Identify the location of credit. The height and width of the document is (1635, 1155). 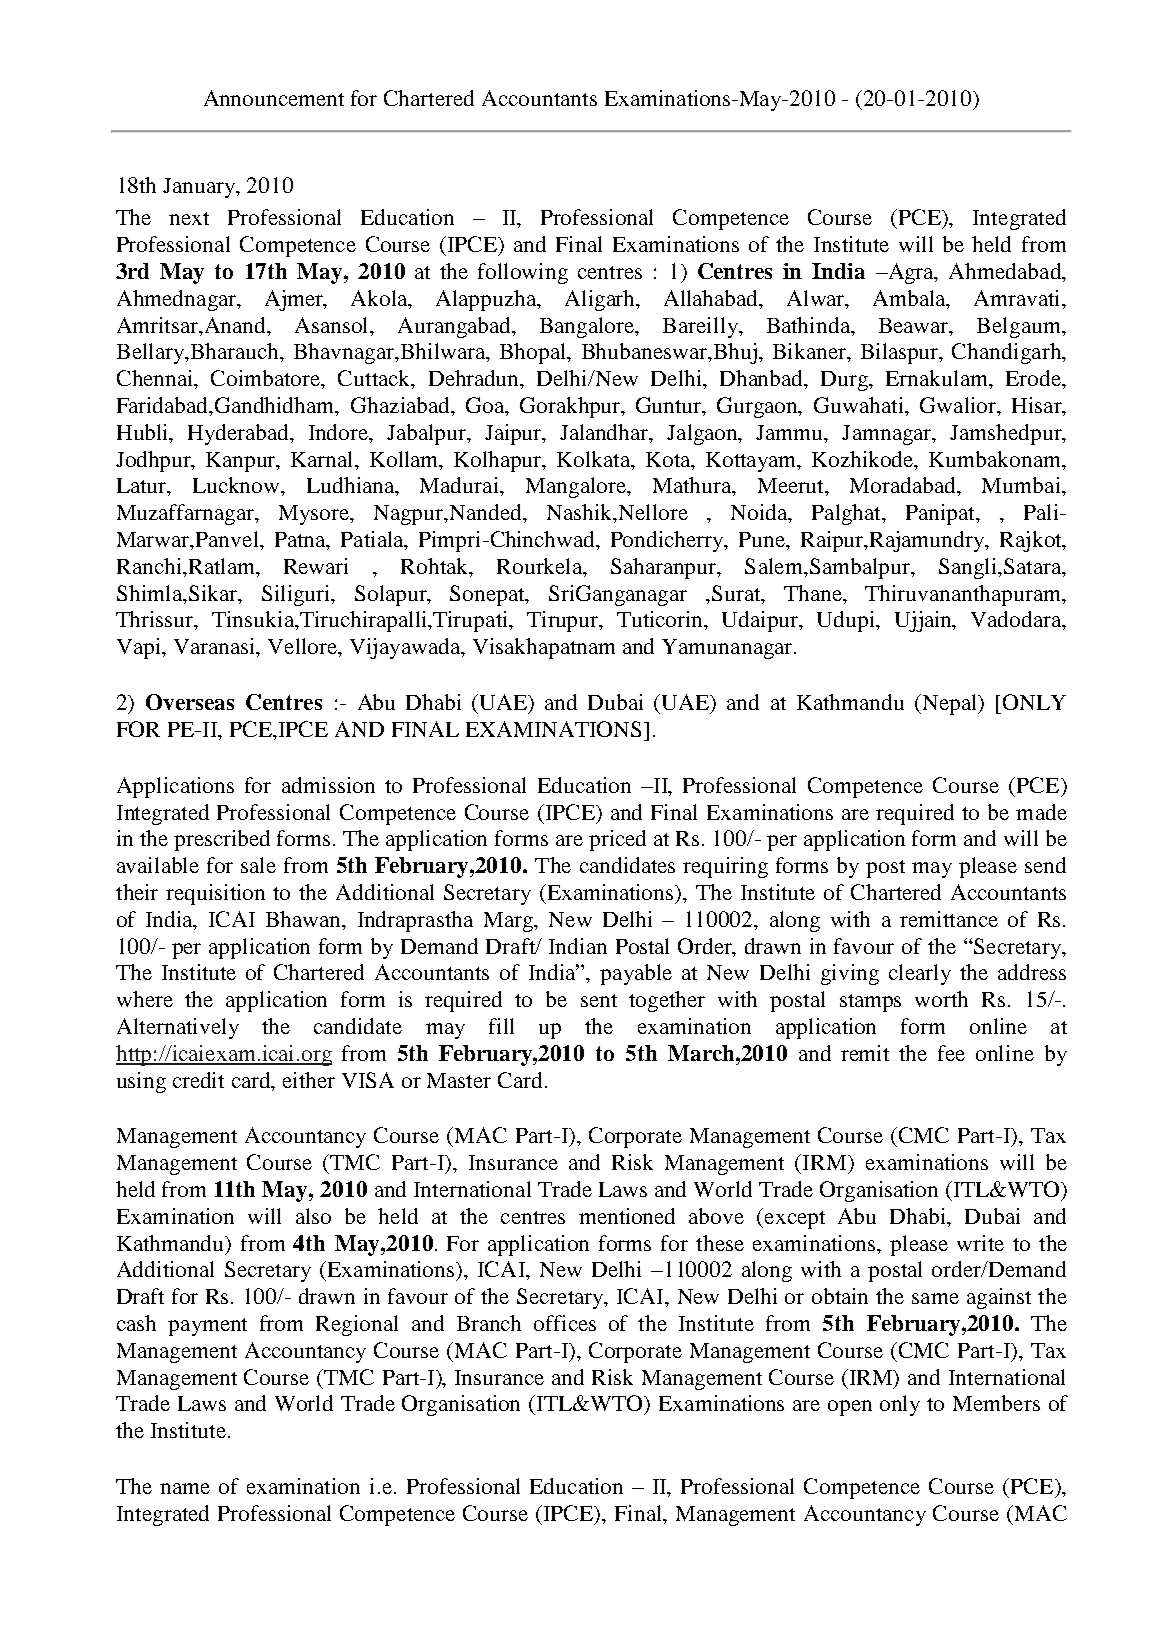
(198, 1080).
